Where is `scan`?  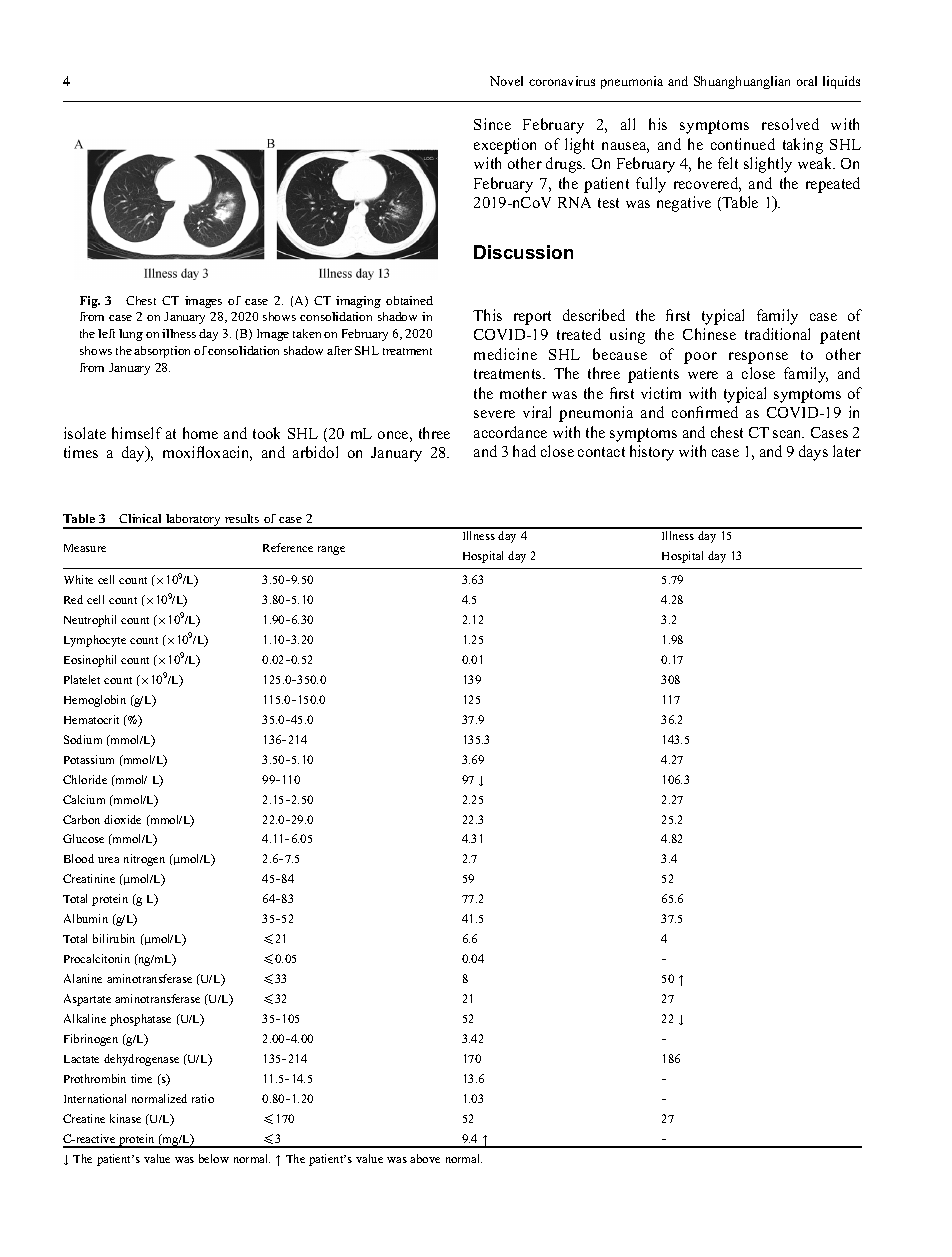
scan is located at coordinates (788, 434).
